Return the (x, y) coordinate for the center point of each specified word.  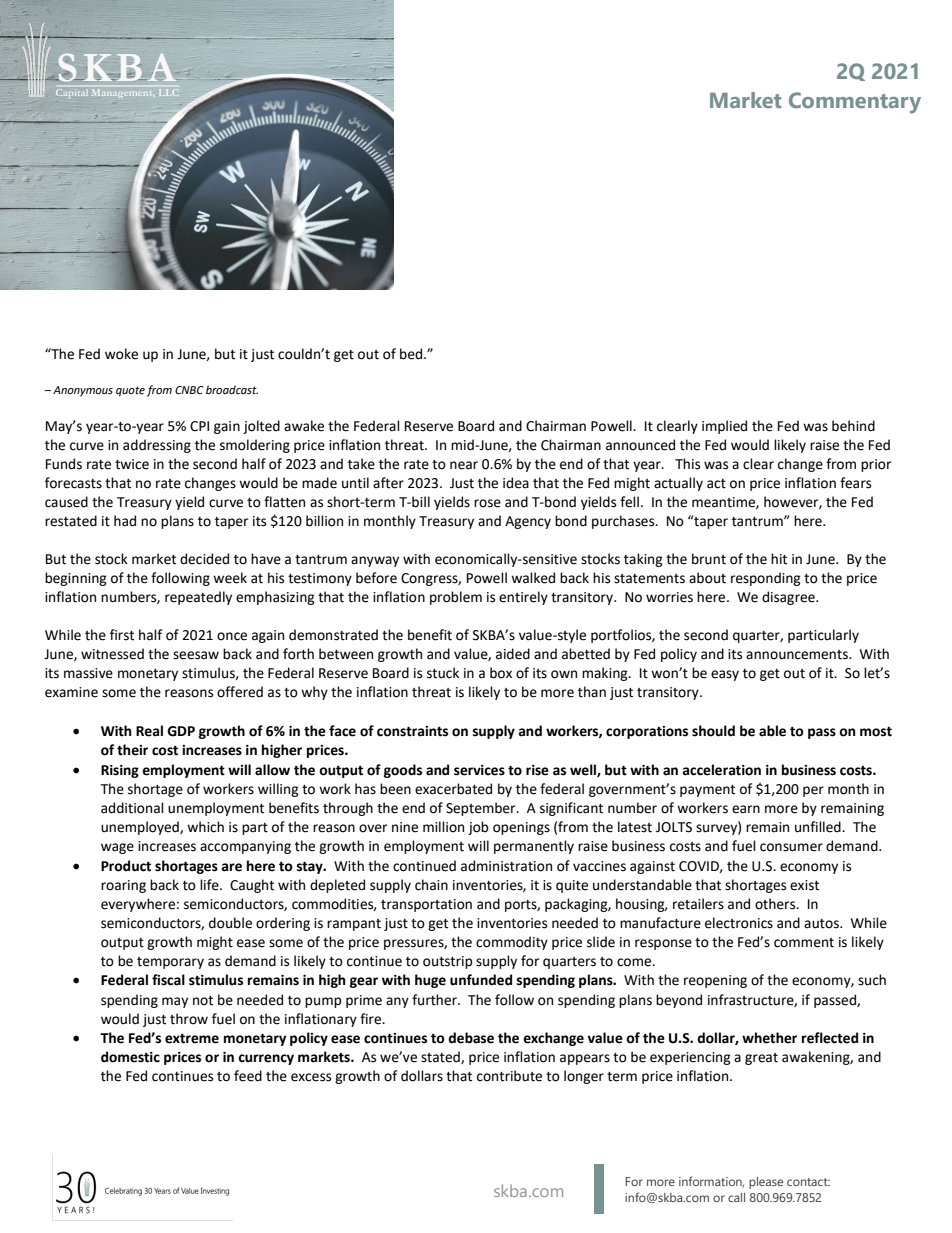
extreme (192, 1039)
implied (724, 427)
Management (123, 93)
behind (853, 426)
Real (149, 731)
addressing (157, 446)
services (479, 770)
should (713, 731)
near (464, 465)
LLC (169, 92)
